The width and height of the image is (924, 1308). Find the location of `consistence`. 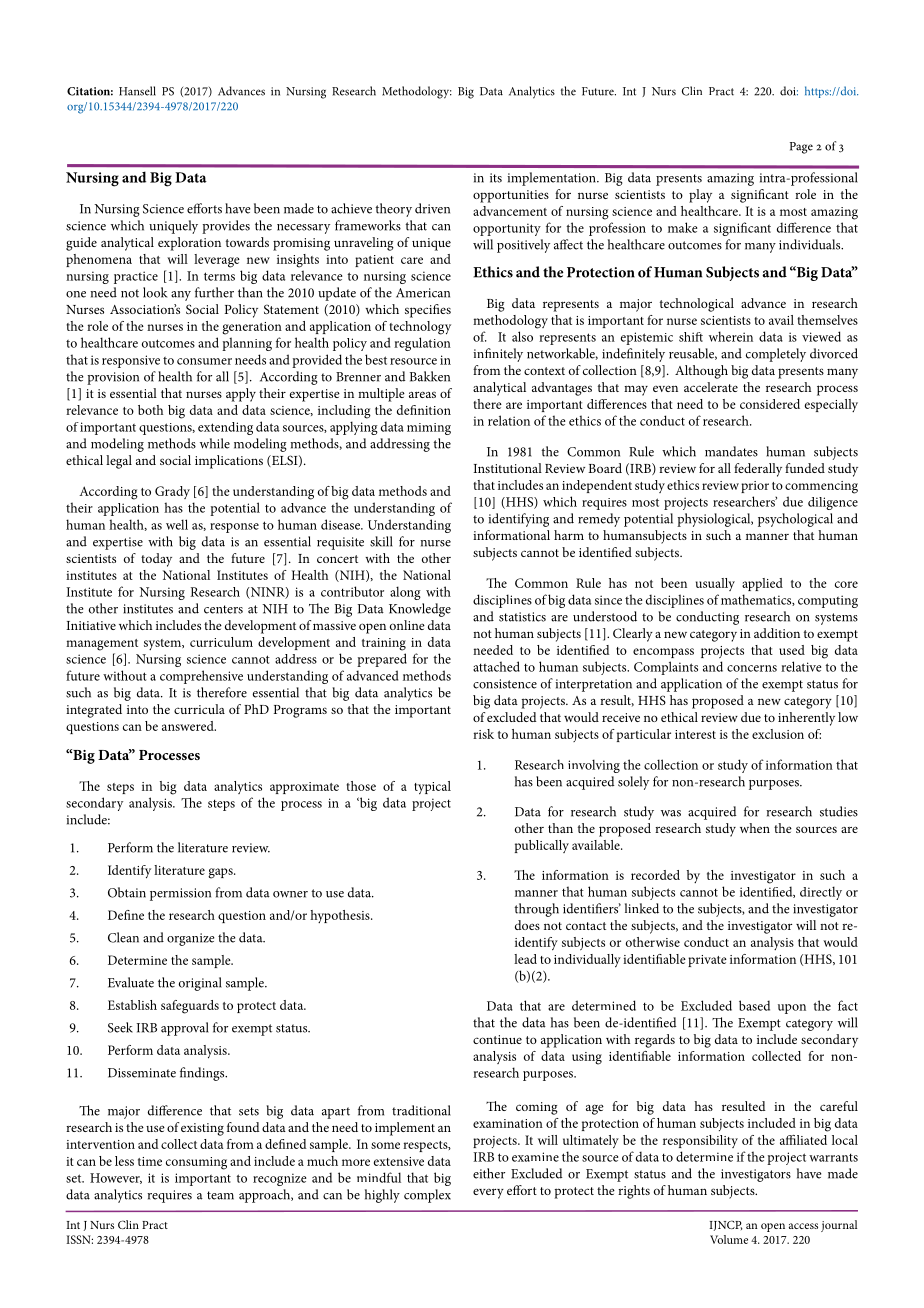

consistence is located at coordinates (505, 684).
